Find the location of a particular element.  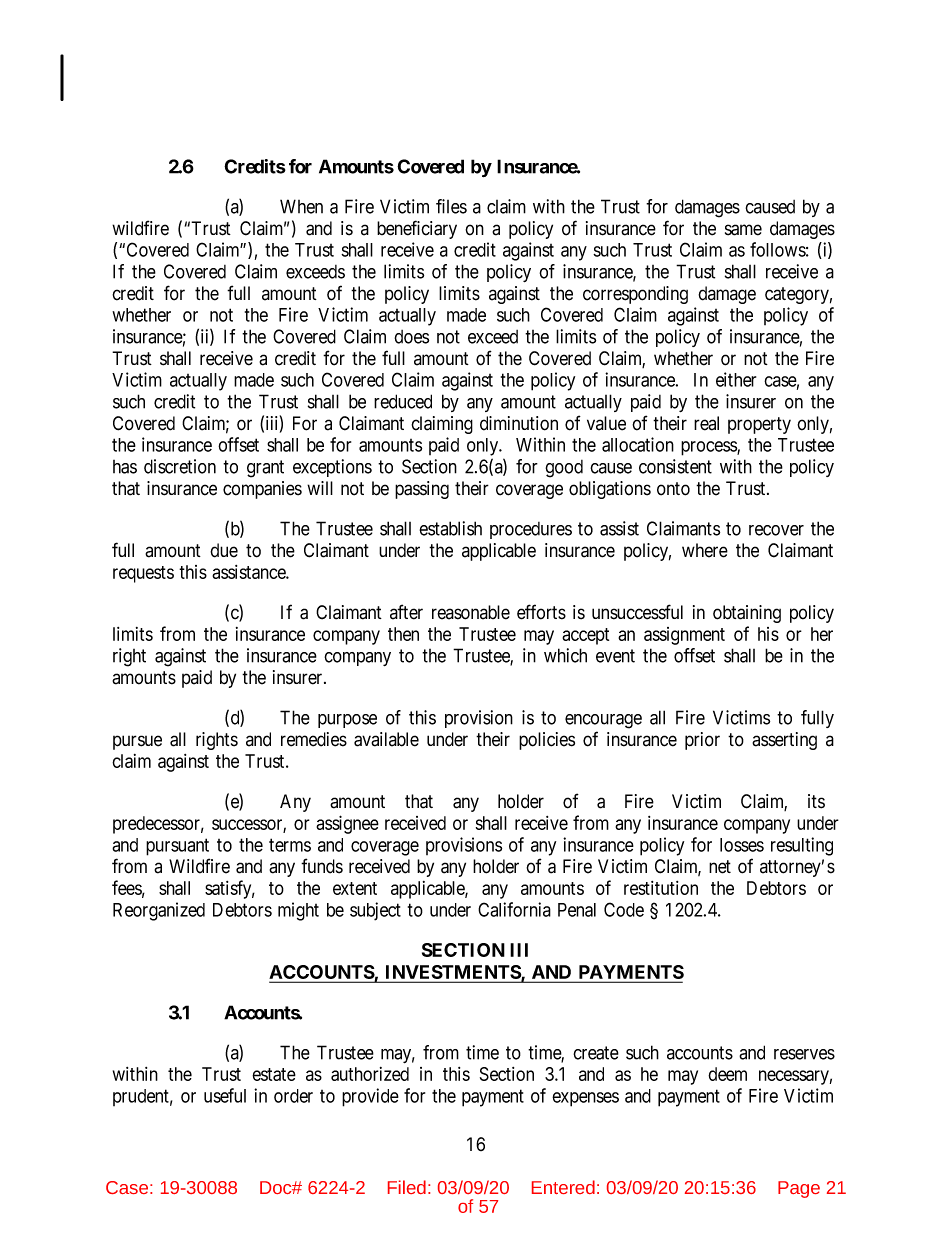

same is located at coordinates (743, 230).
